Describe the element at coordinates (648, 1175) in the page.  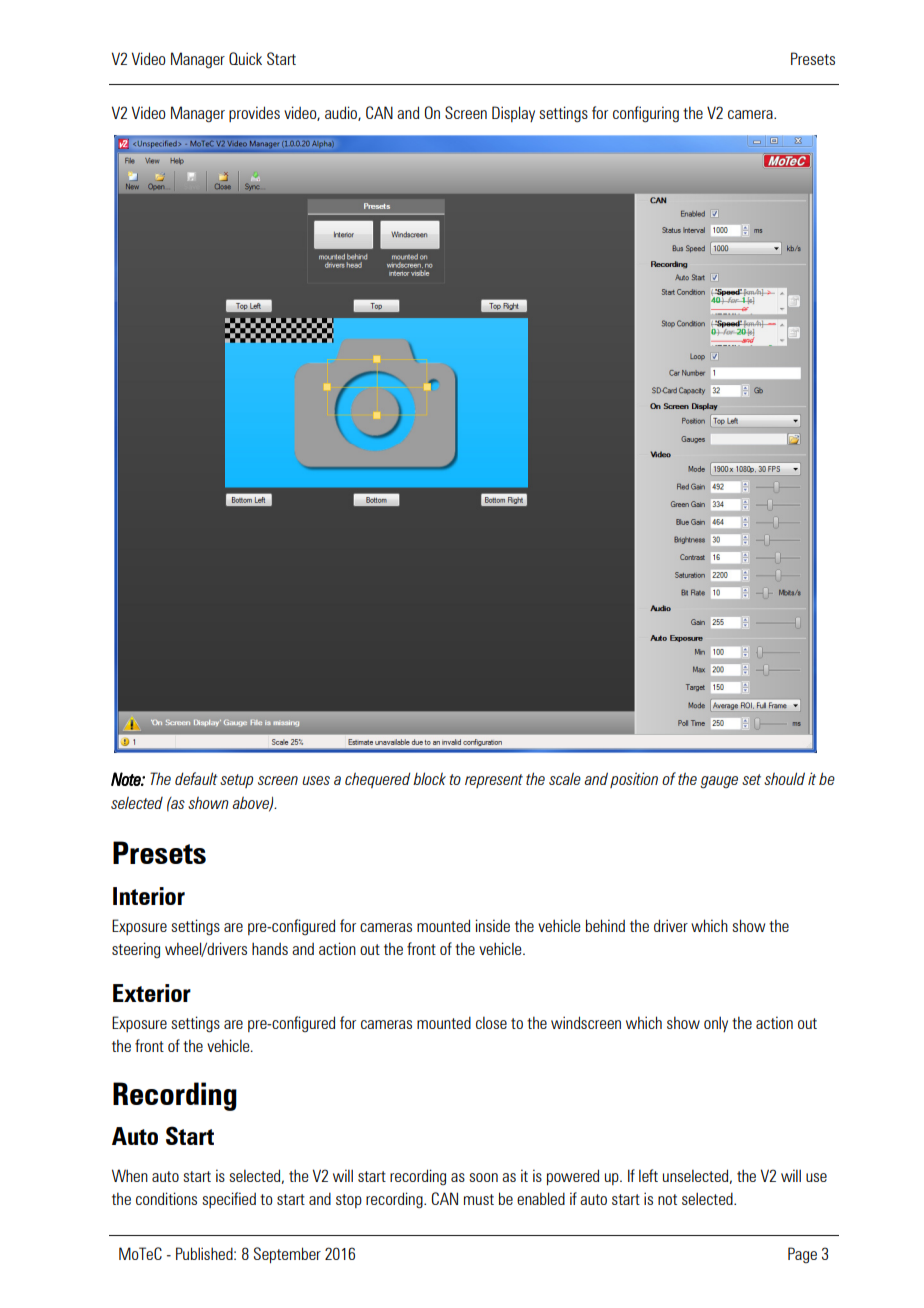
I see `left` at that location.
